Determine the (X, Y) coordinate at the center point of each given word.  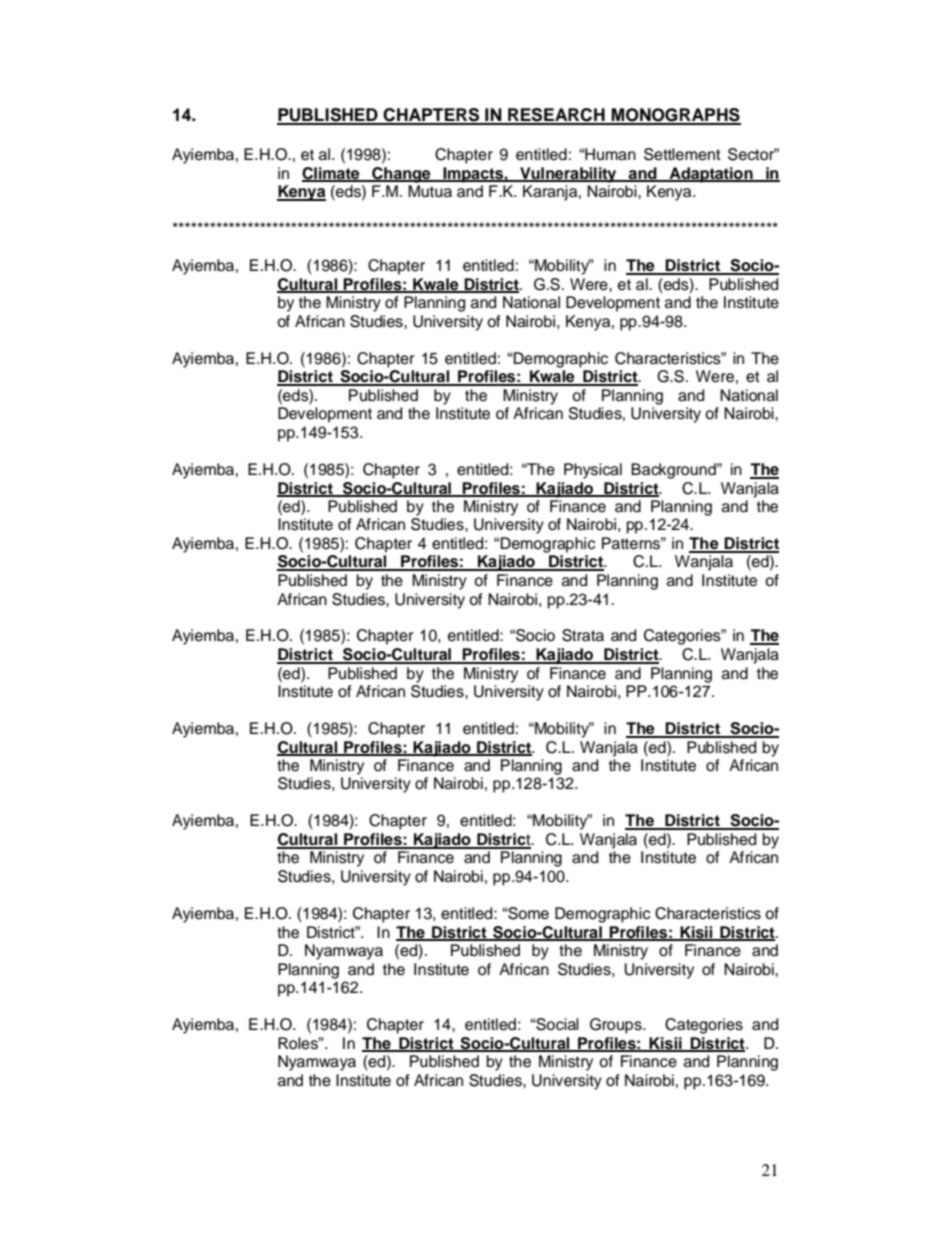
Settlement (682, 154)
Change (401, 175)
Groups (617, 1026)
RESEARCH (556, 116)
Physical (593, 471)
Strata (583, 635)
